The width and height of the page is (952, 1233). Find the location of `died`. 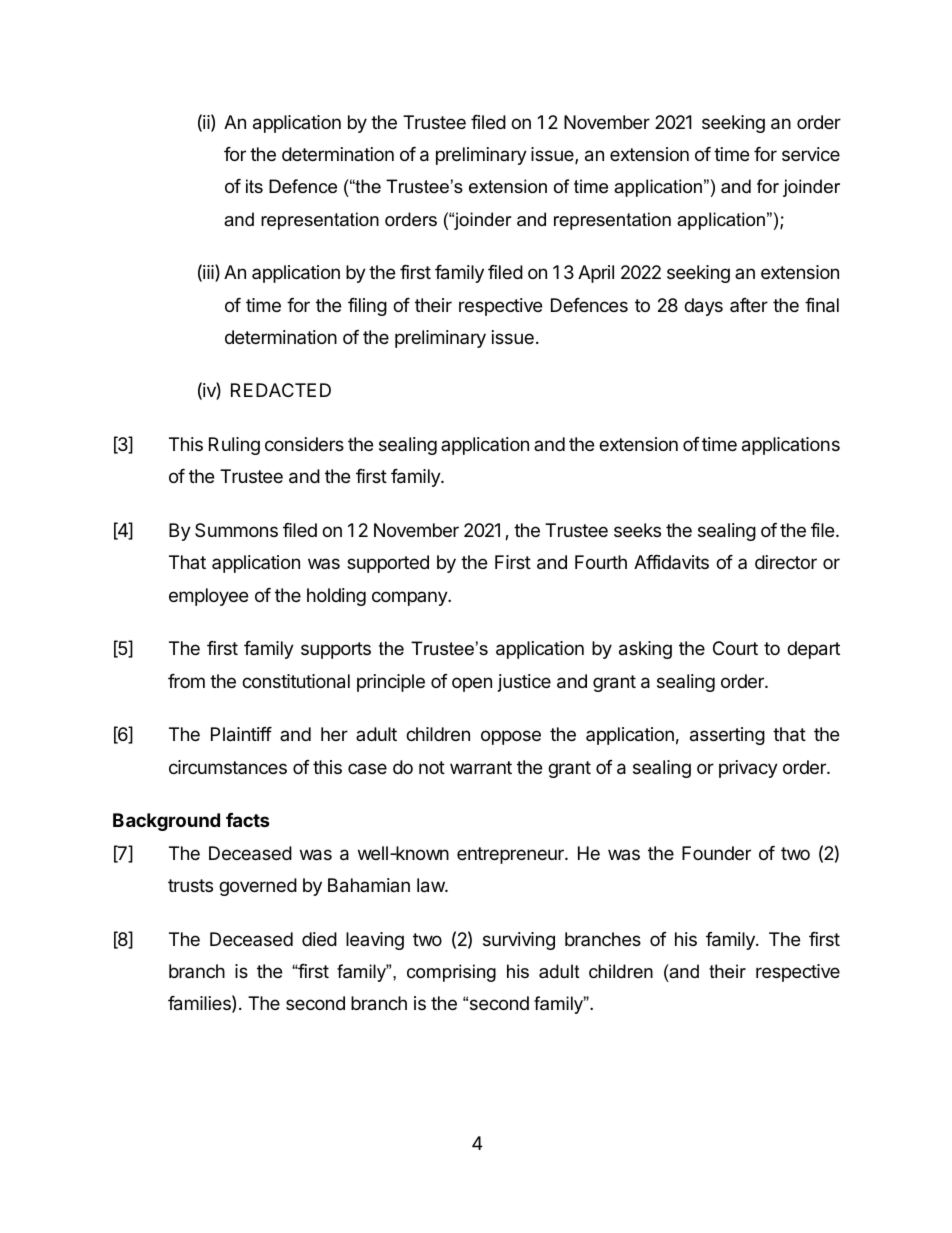

died is located at coordinates (319, 939).
